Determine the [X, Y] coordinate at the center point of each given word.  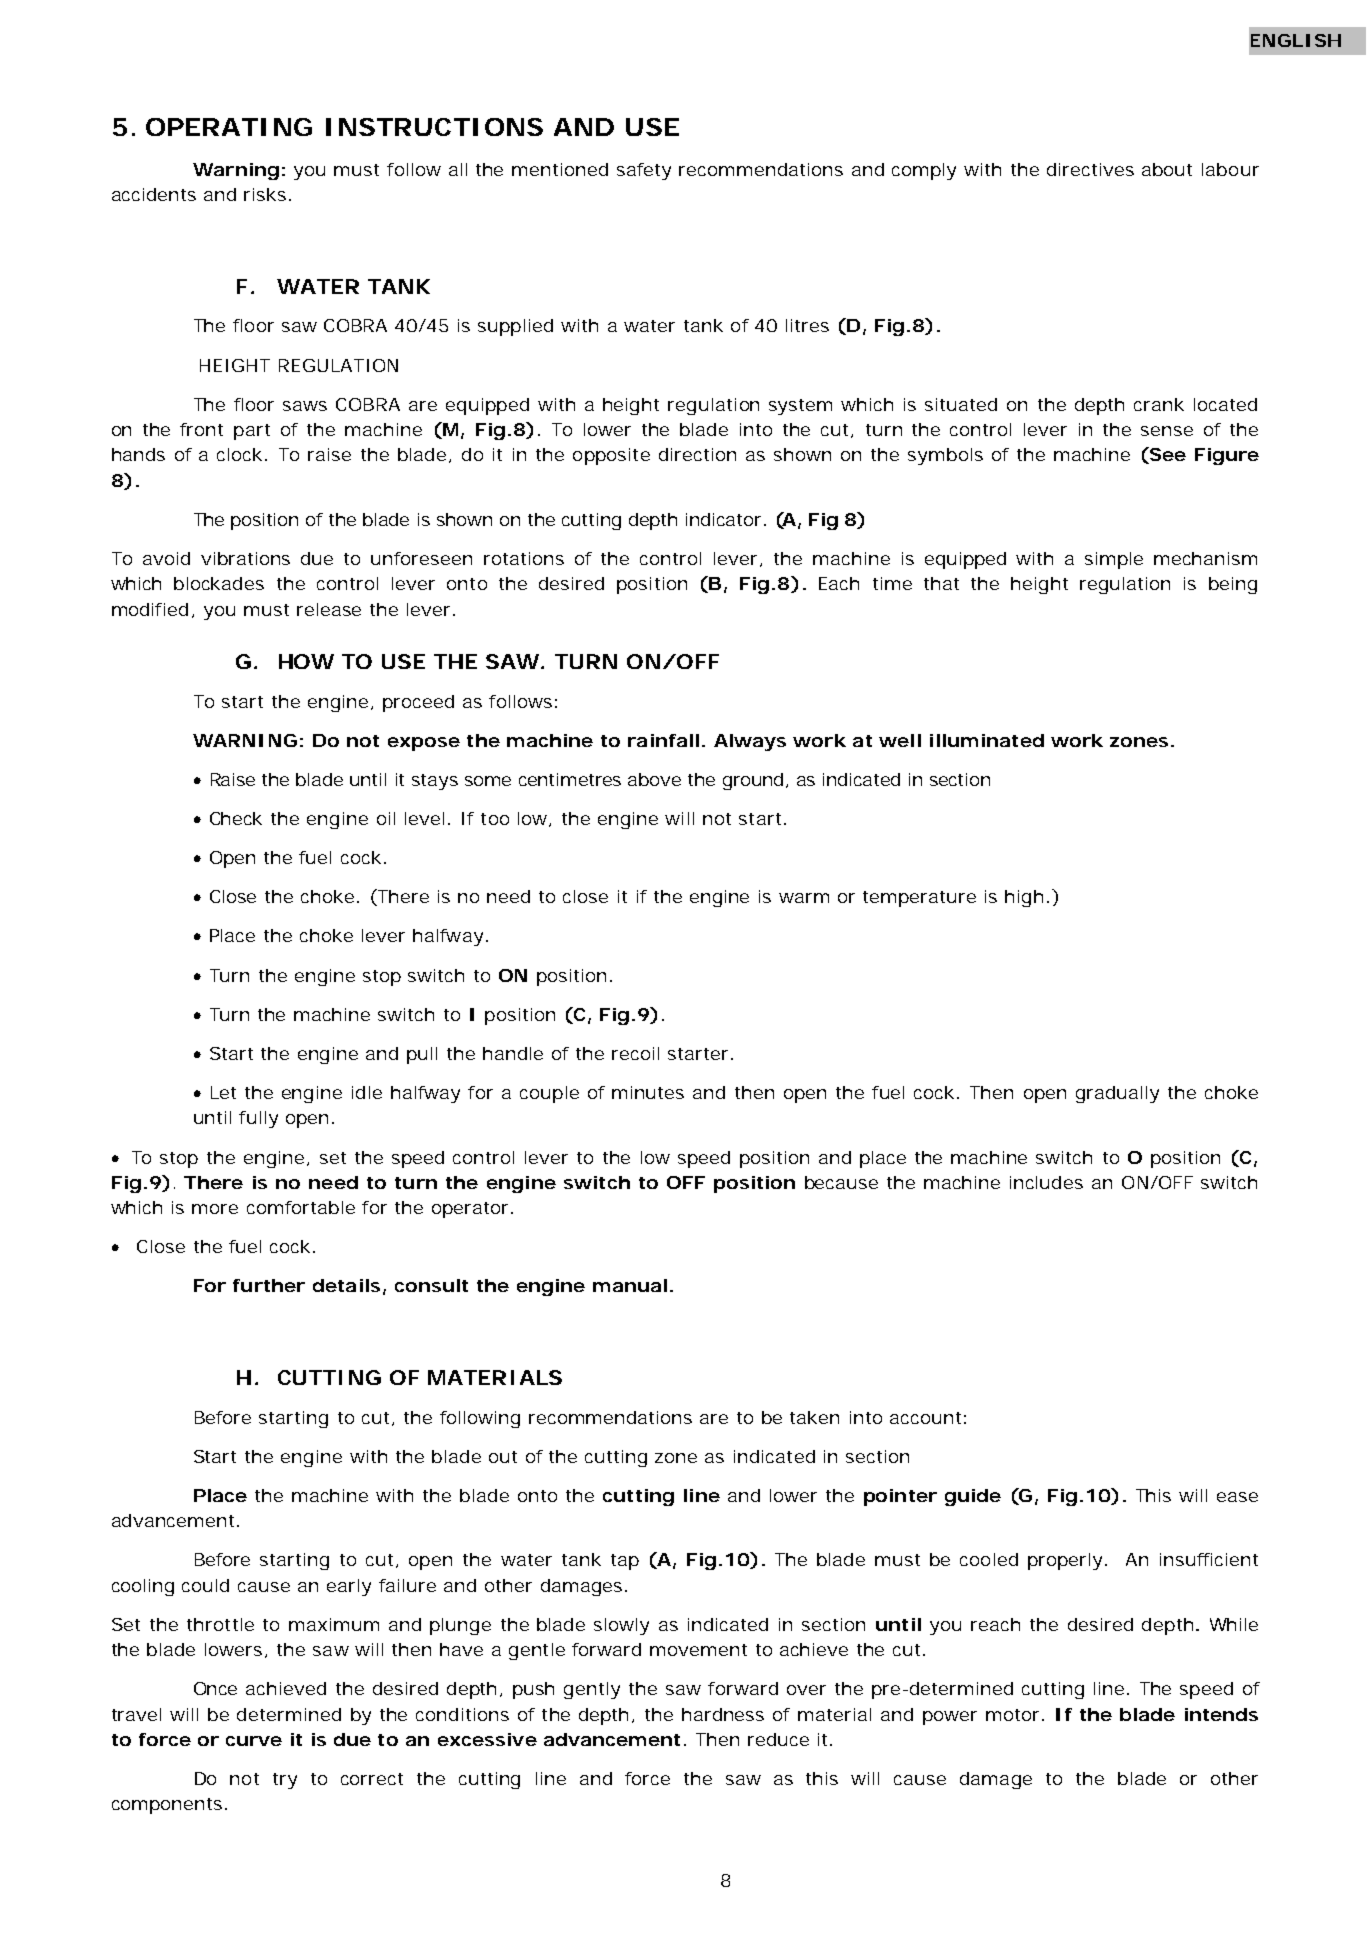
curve [254, 1741]
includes [1046, 1182]
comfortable [301, 1207]
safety [644, 171]
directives [1090, 169]
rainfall [663, 740]
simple [1114, 560]
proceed [418, 703]
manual [630, 1285]
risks [265, 194]
